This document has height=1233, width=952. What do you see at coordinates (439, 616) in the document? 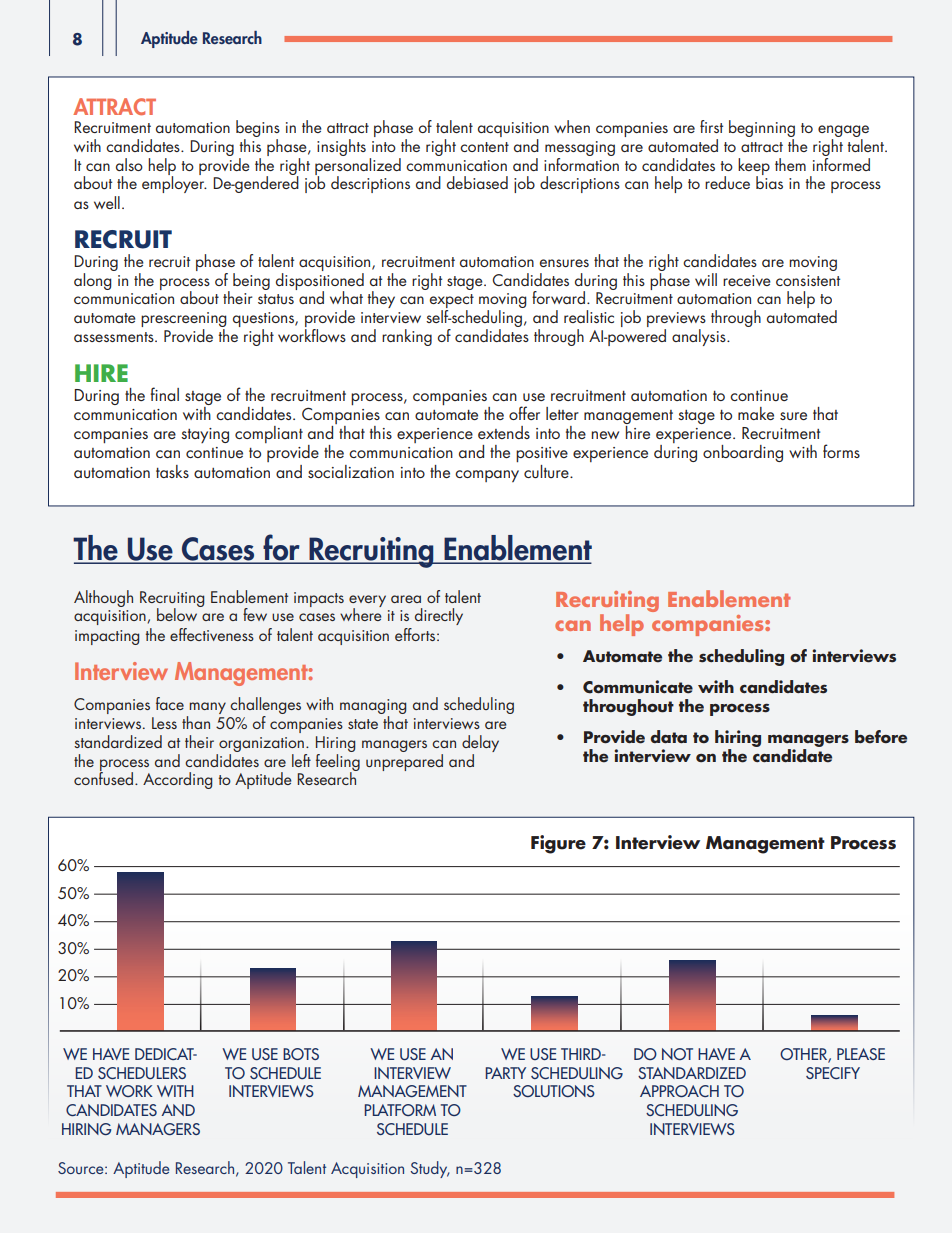
I see `directly` at bounding box center [439, 616].
